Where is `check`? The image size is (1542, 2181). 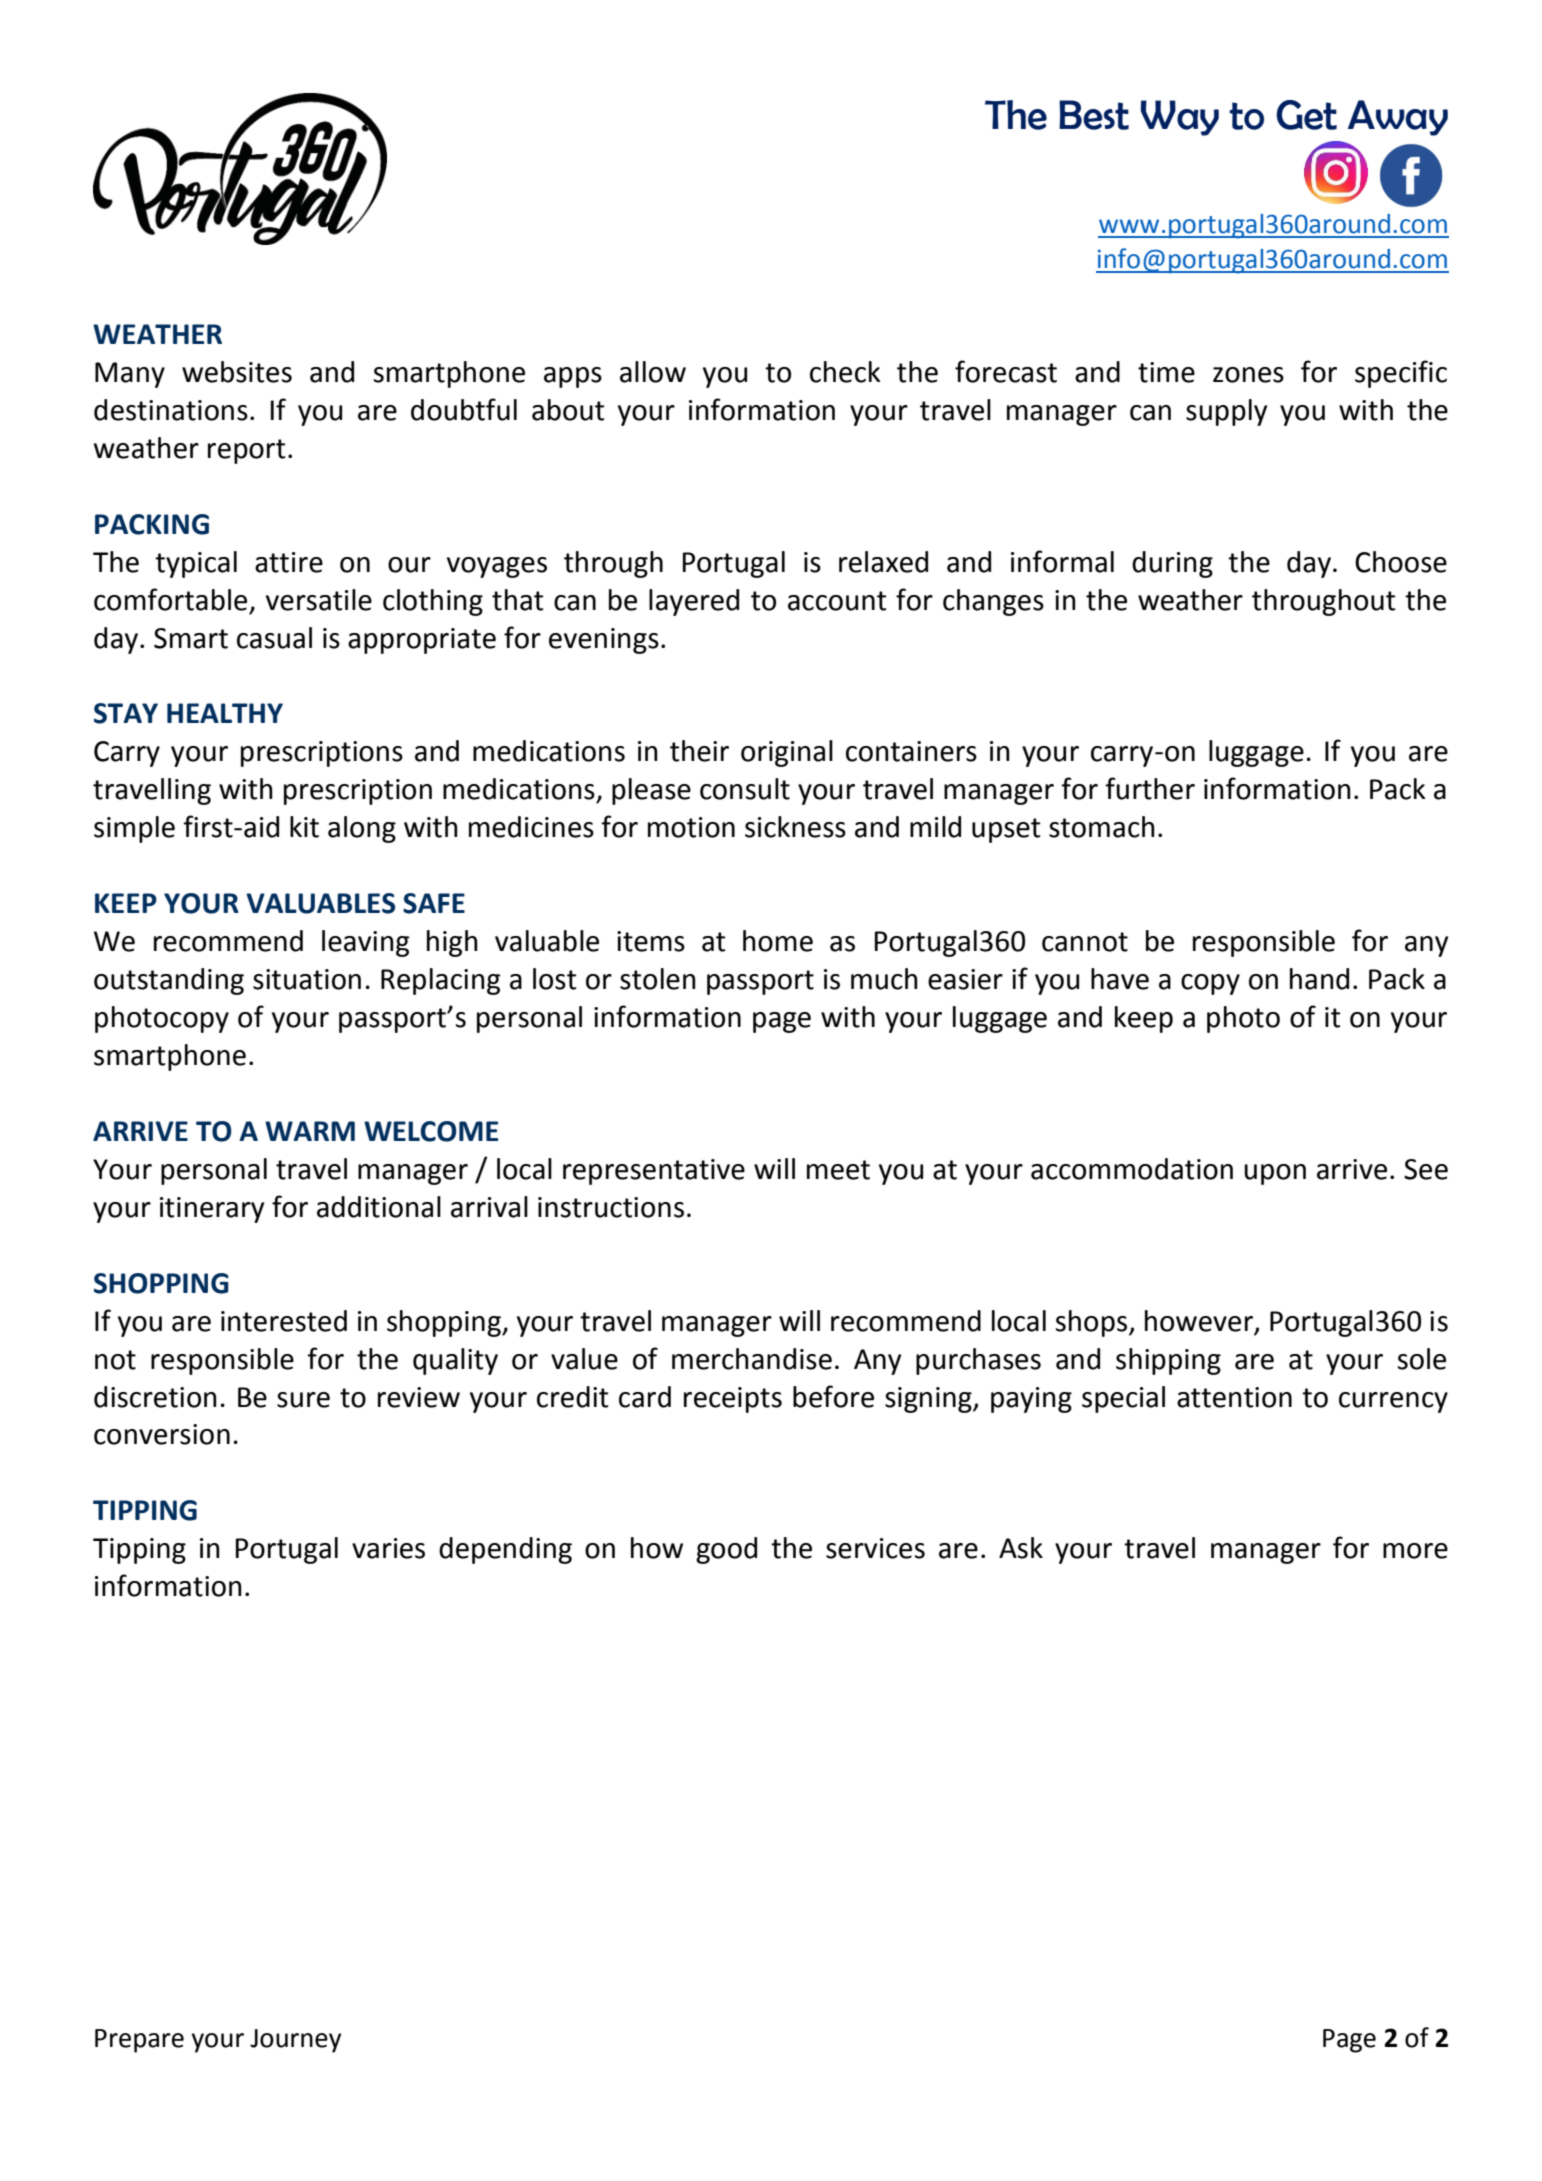 check is located at coordinates (845, 372).
